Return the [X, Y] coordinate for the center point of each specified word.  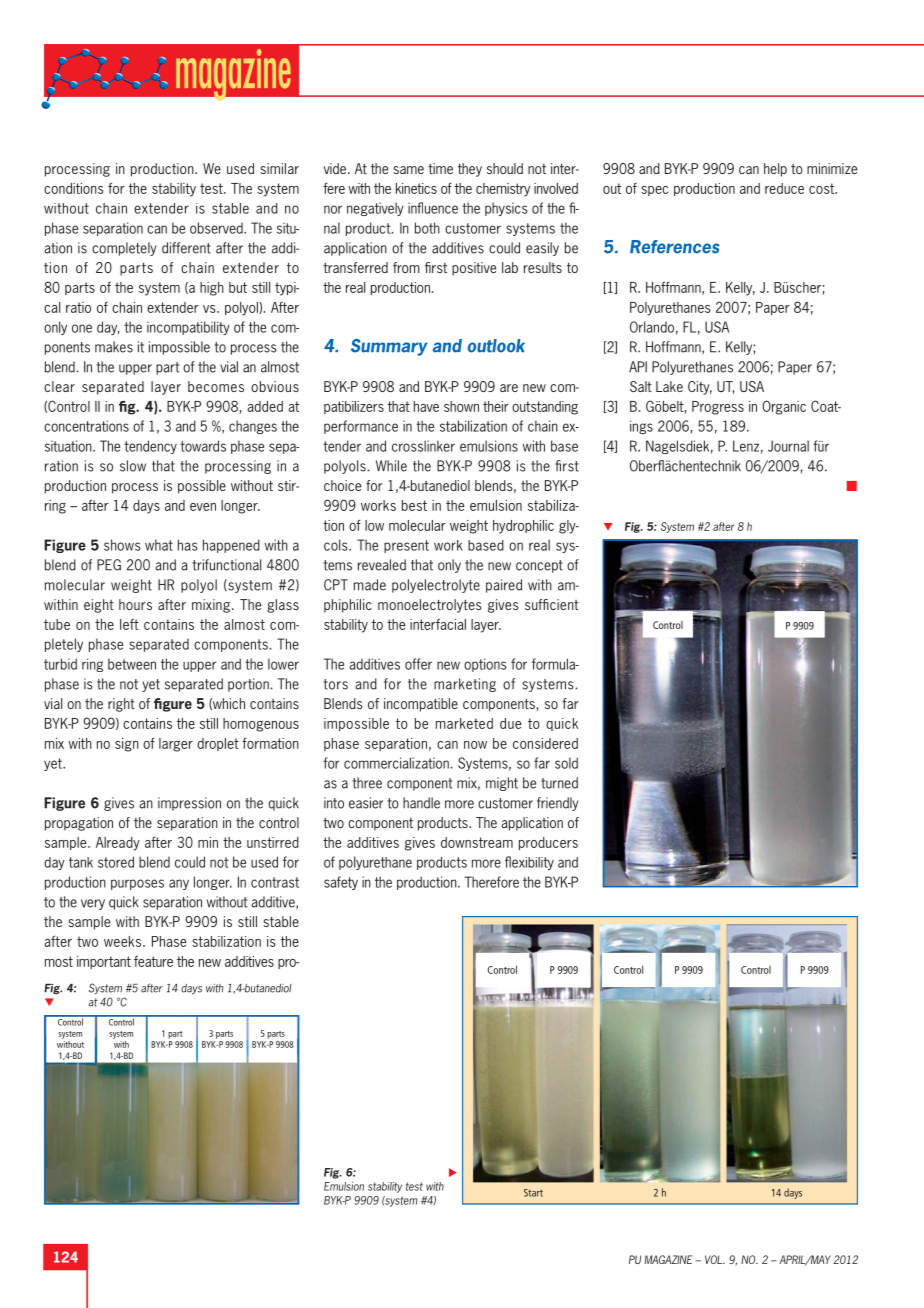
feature [153, 961]
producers [548, 843]
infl [415, 208]
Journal [788, 446]
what [159, 545]
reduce [784, 188]
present [406, 546]
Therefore [492, 882]
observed [217, 228]
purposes [137, 884]
